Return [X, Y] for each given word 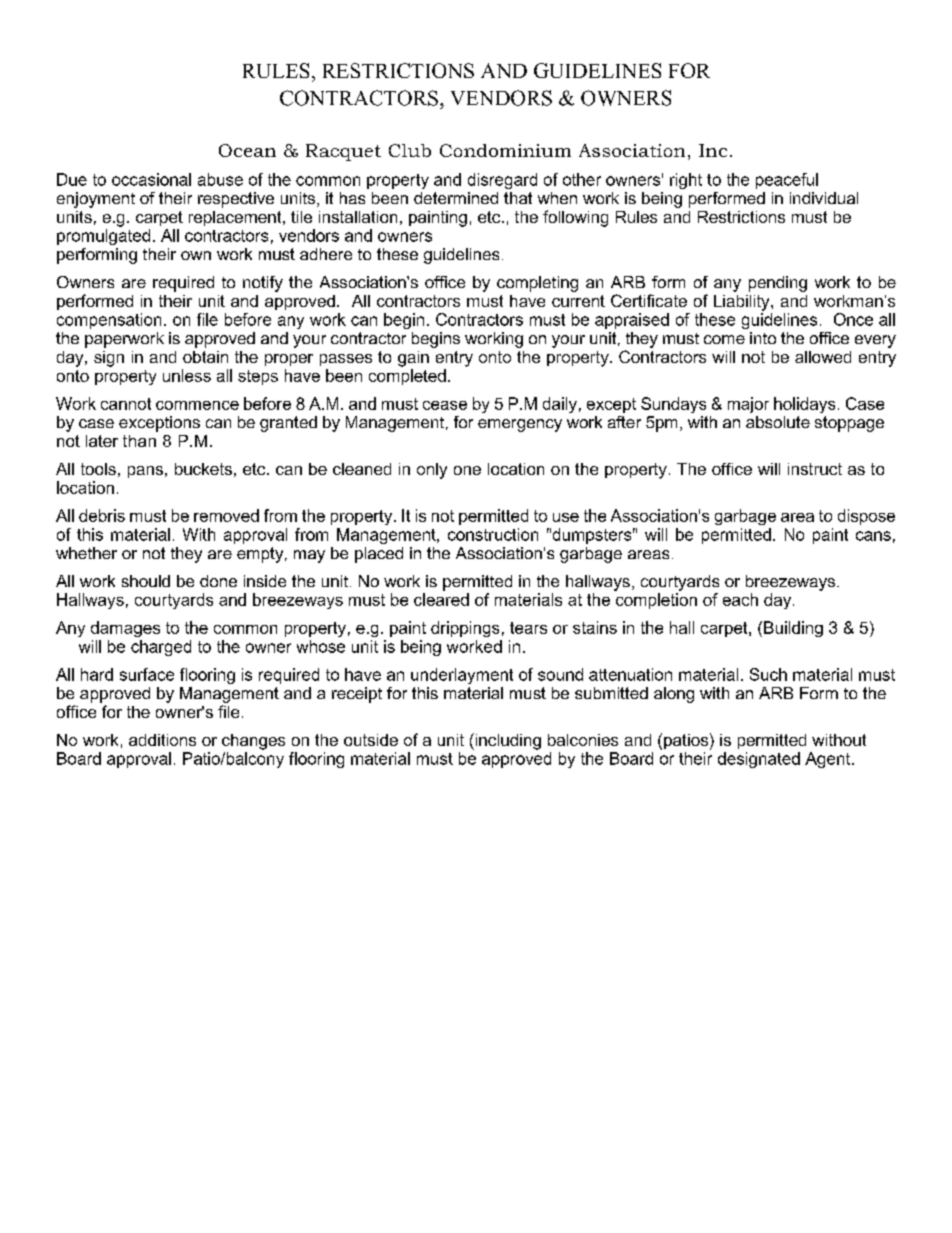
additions [162, 740]
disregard [502, 181]
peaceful [787, 181]
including [507, 741]
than [139, 441]
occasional [151, 179]
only [432, 471]
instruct [815, 469]
